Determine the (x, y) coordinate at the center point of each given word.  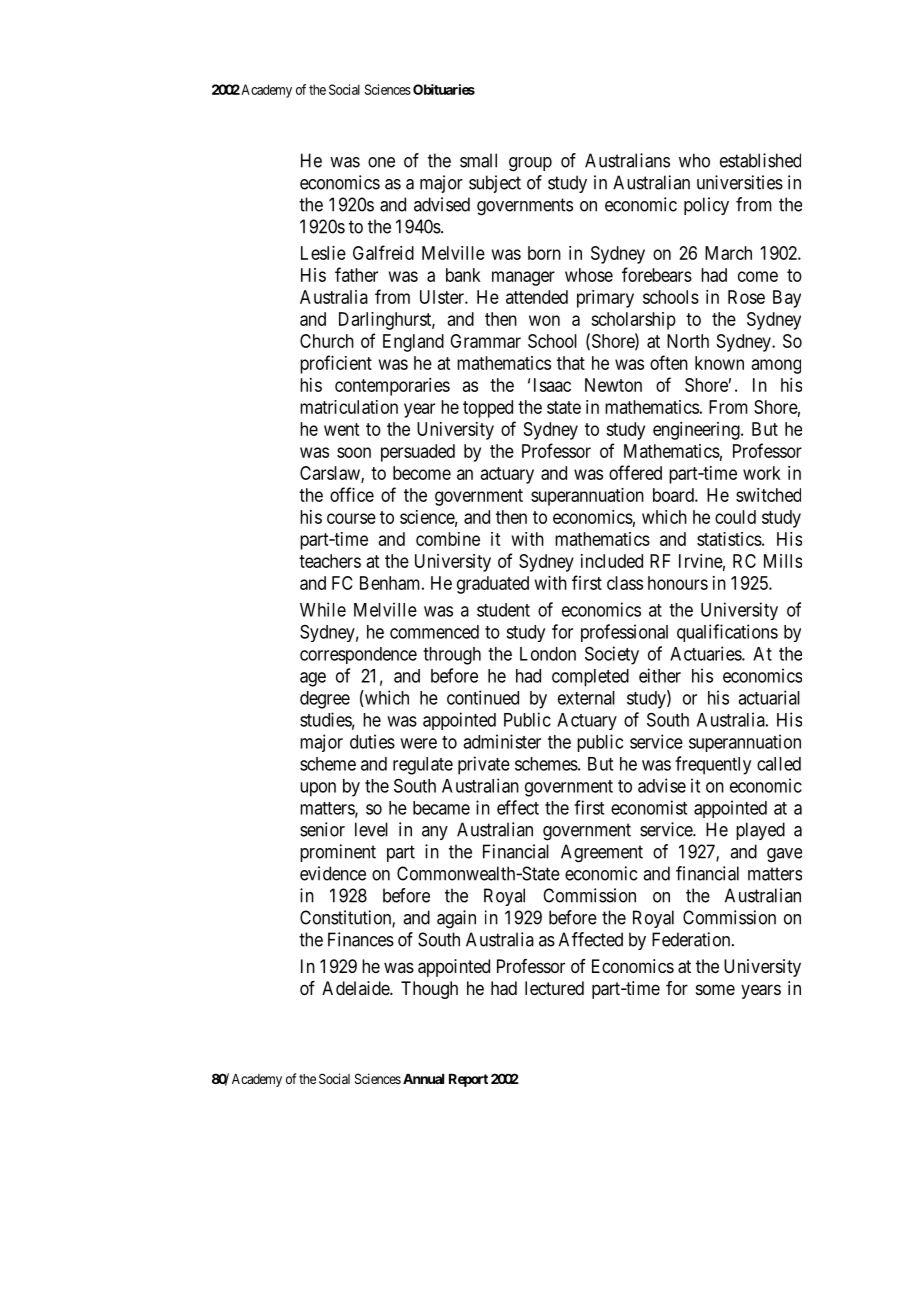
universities (740, 182)
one (381, 162)
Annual (423, 1079)
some (715, 989)
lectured (554, 988)
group (530, 164)
